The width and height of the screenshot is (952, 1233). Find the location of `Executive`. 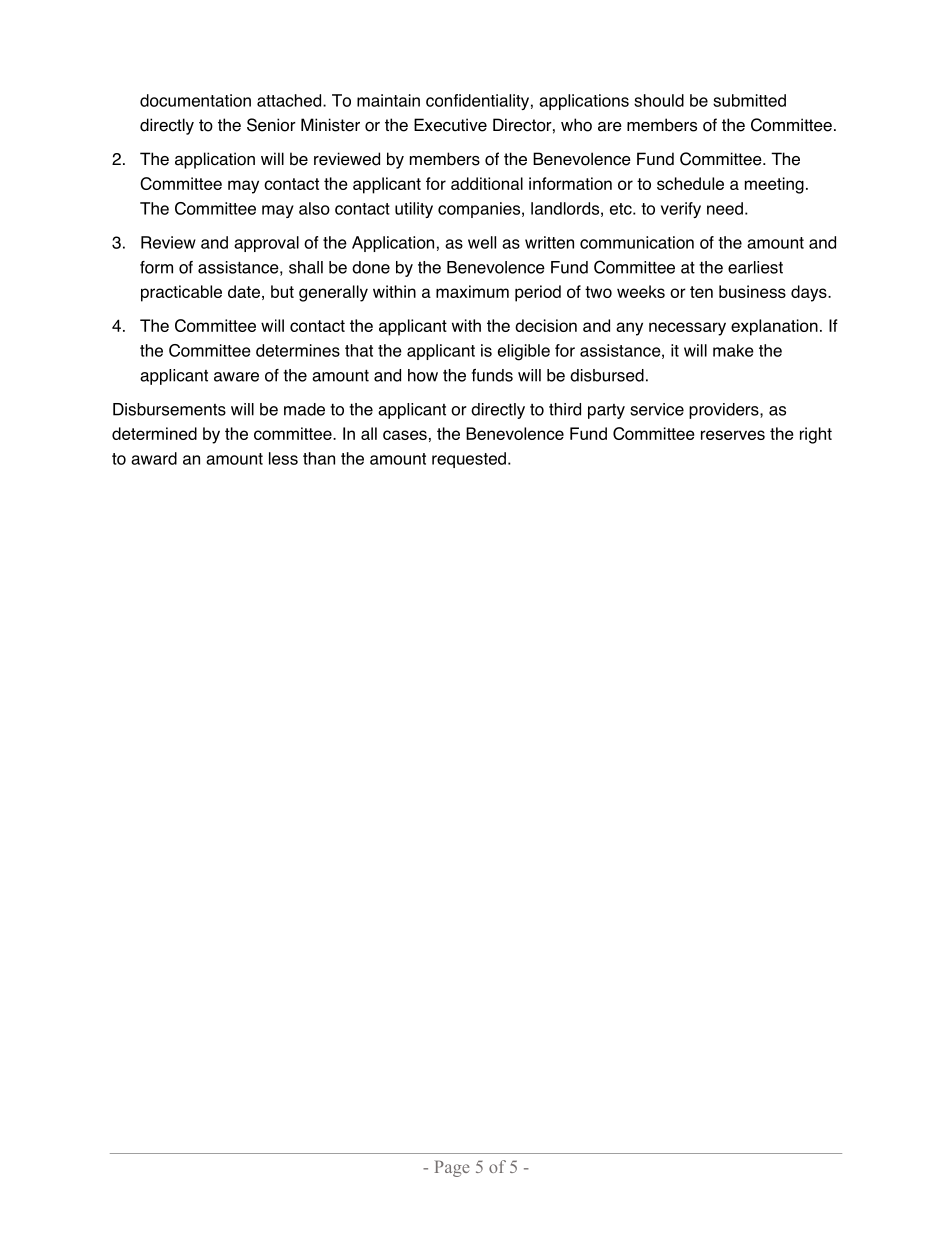

Executive is located at coordinates (450, 125).
